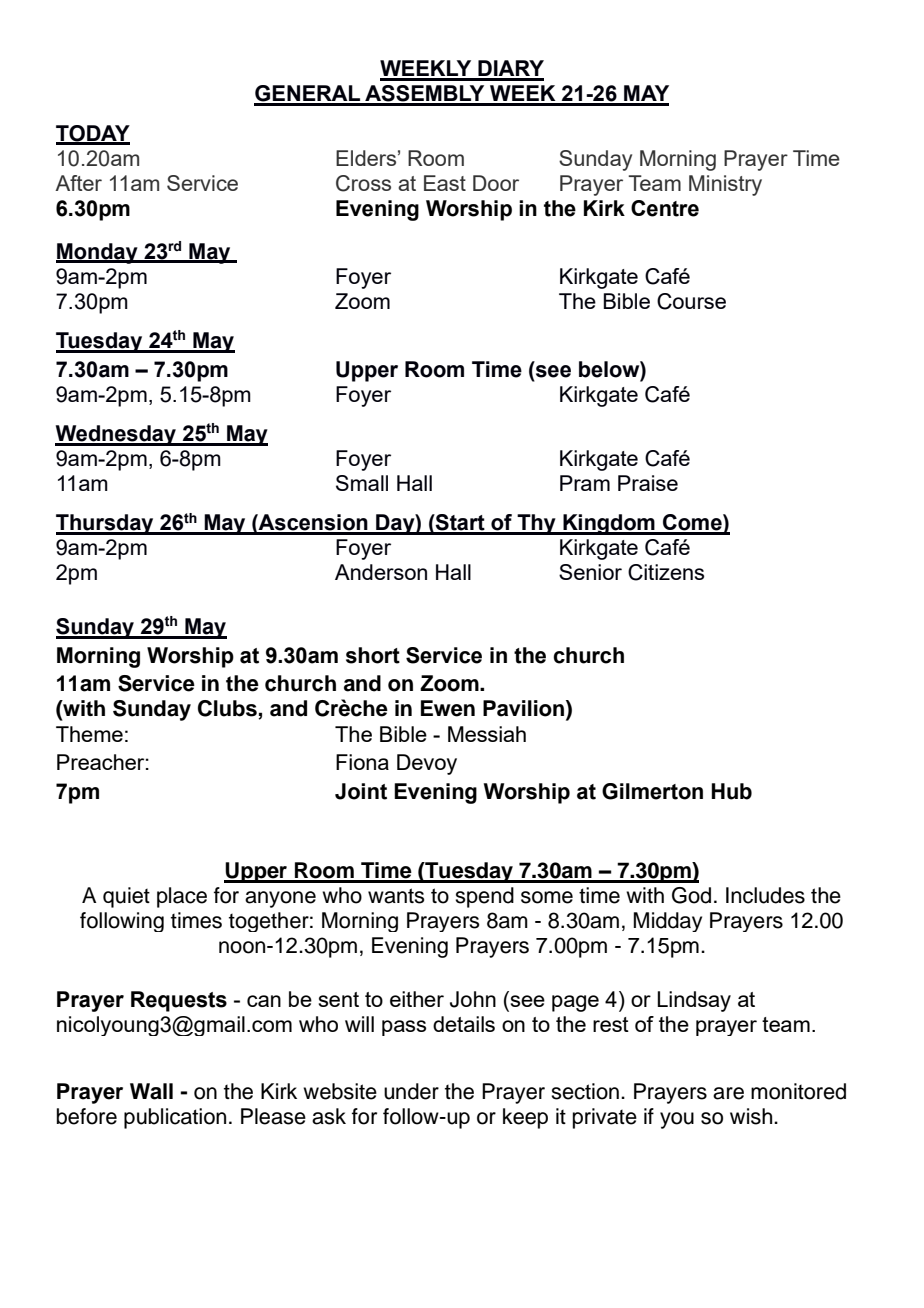  Describe the element at coordinates (411, 1091) in the image. I see `under` at that location.
